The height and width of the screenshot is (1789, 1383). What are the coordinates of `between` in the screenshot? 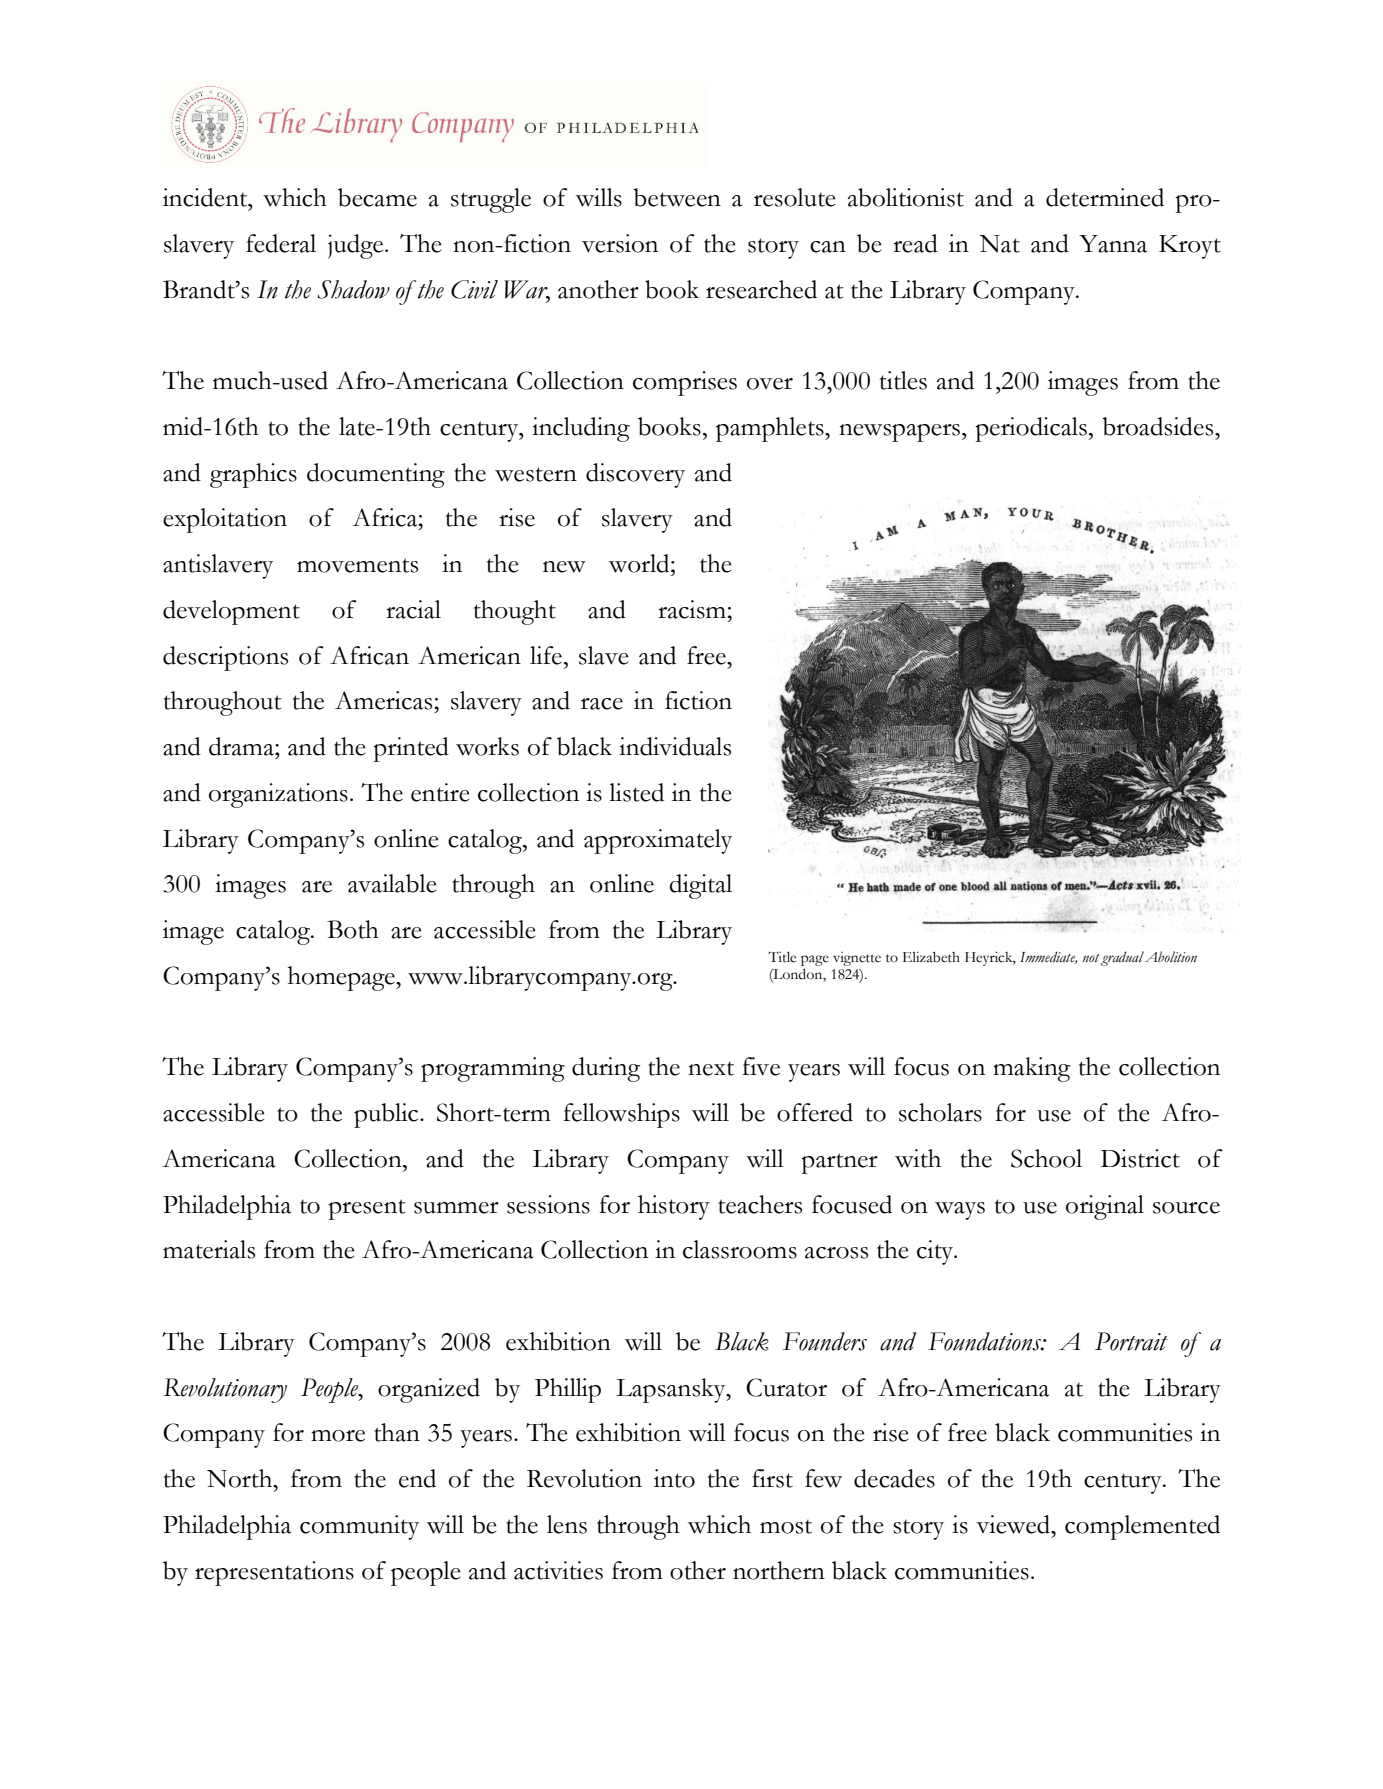 It's located at (677, 197).
